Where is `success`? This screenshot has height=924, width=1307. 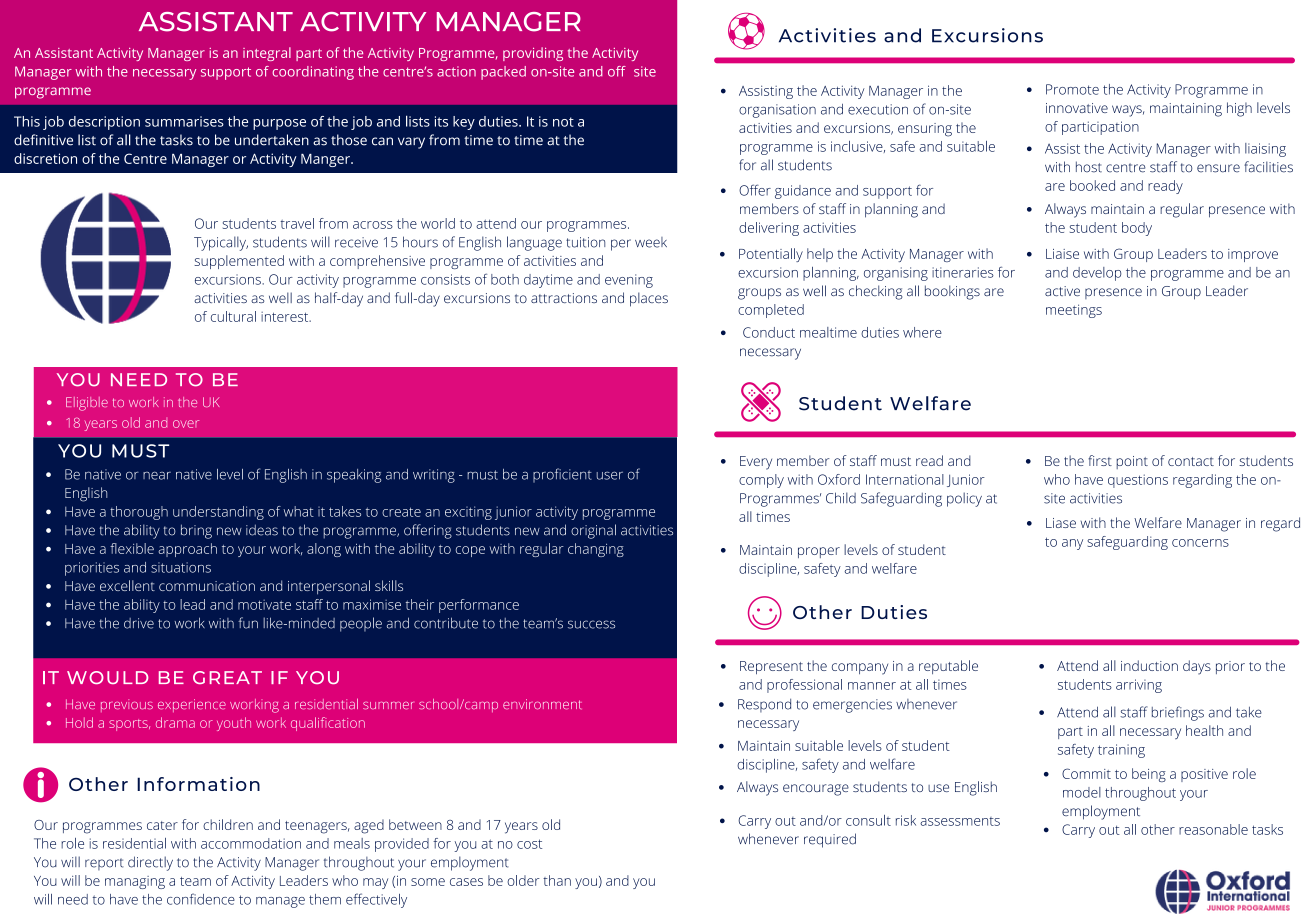
success is located at coordinates (591, 624).
